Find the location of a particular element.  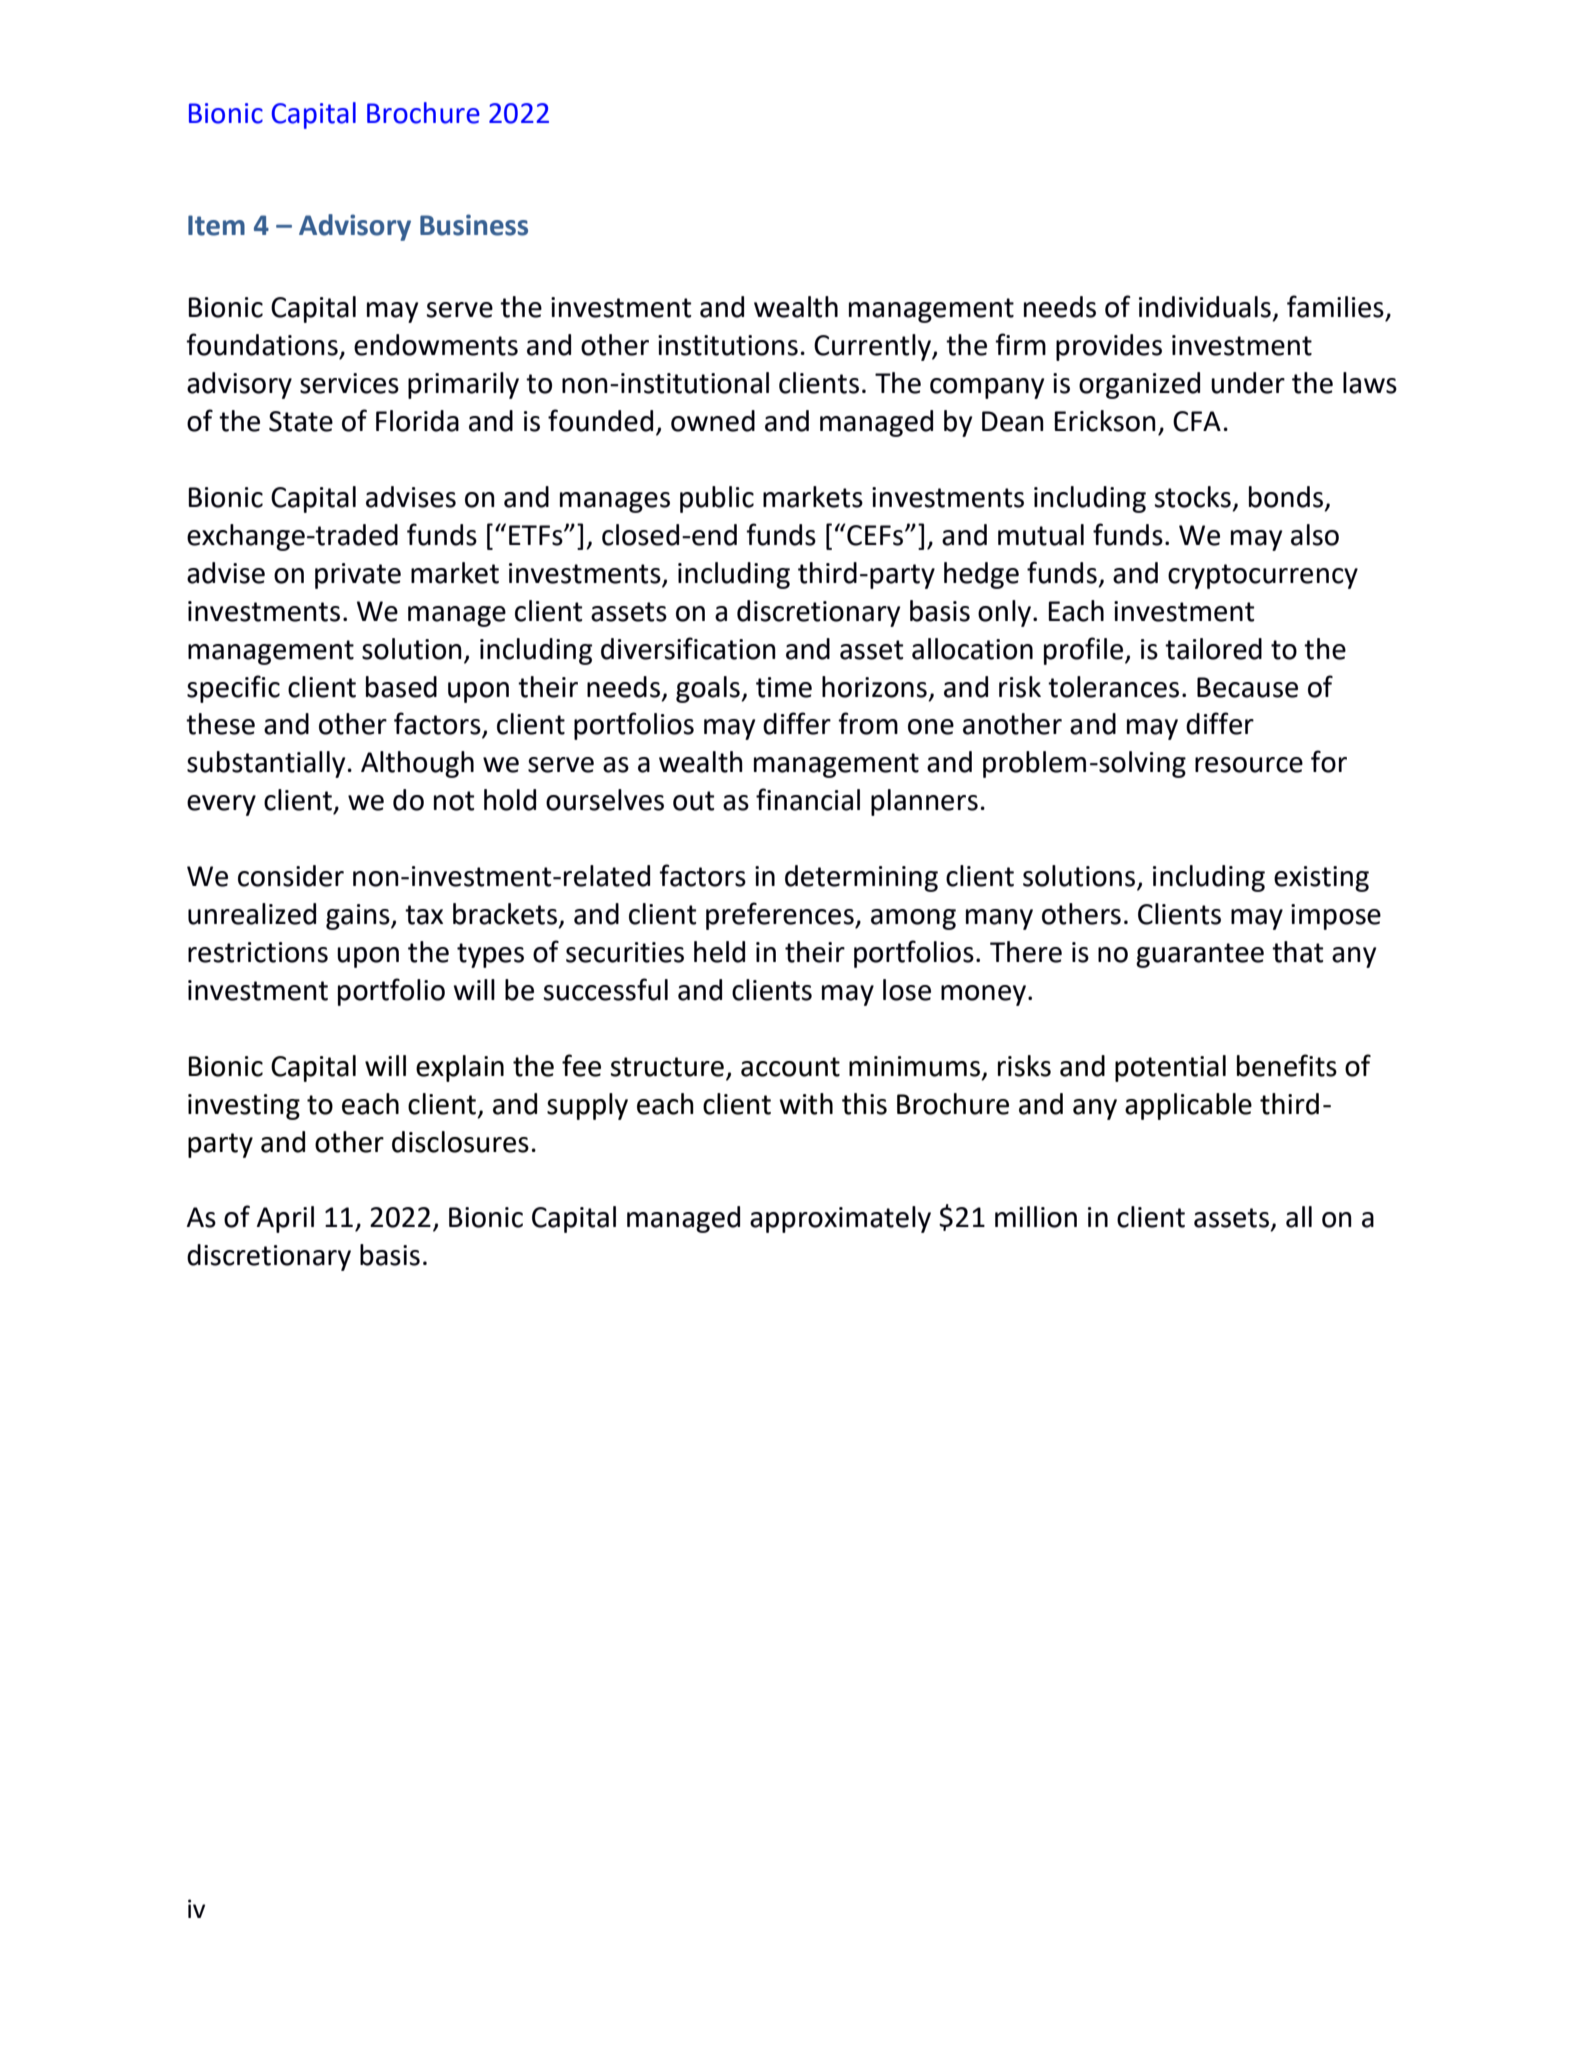

from is located at coordinates (868, 723).
